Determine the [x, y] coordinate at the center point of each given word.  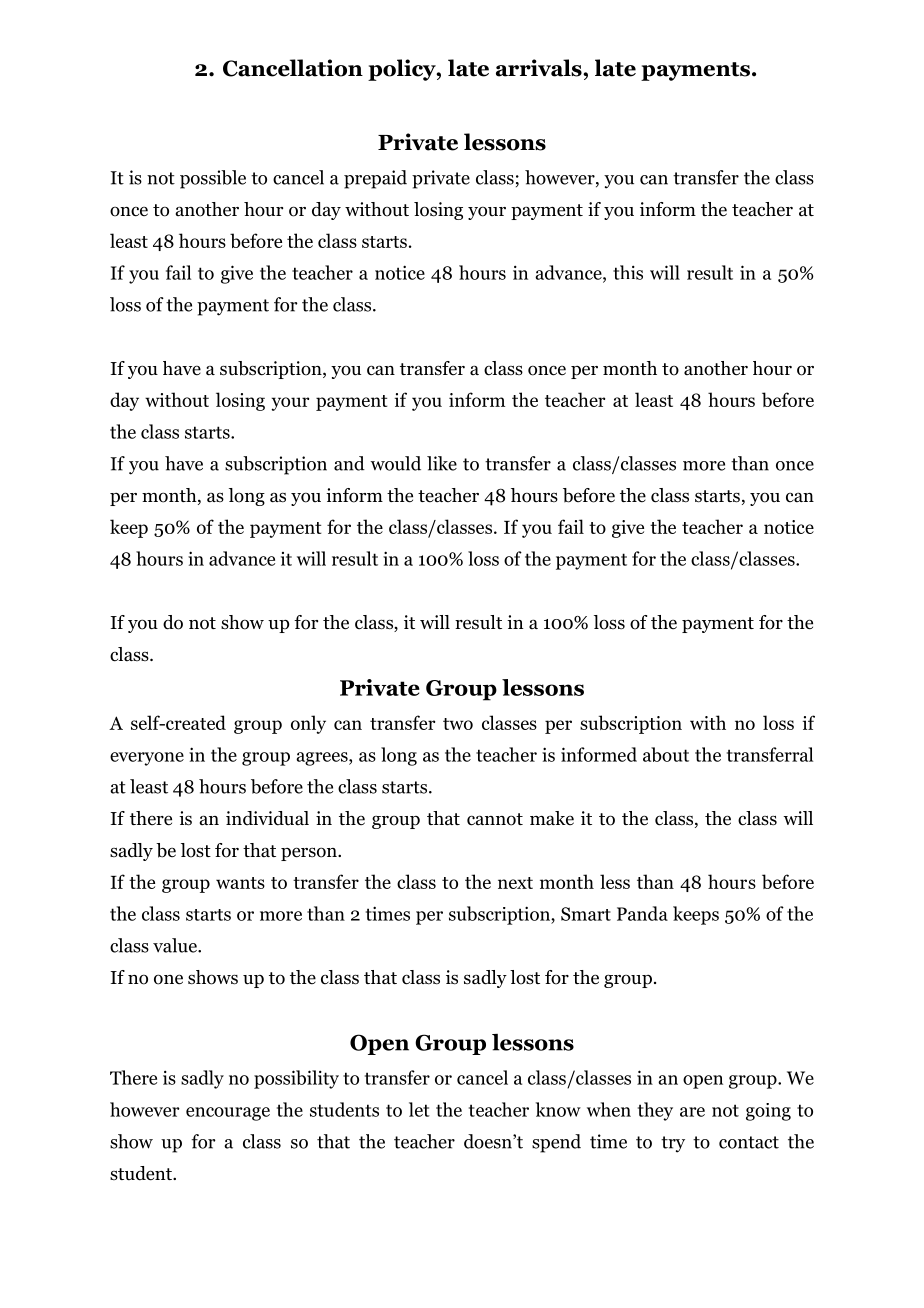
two [458, 724]
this [628, 272]
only [308, 724]
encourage [228, 1114]
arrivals [540, 68]
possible [213, 179]
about [666, 754]
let [419, 1109]
